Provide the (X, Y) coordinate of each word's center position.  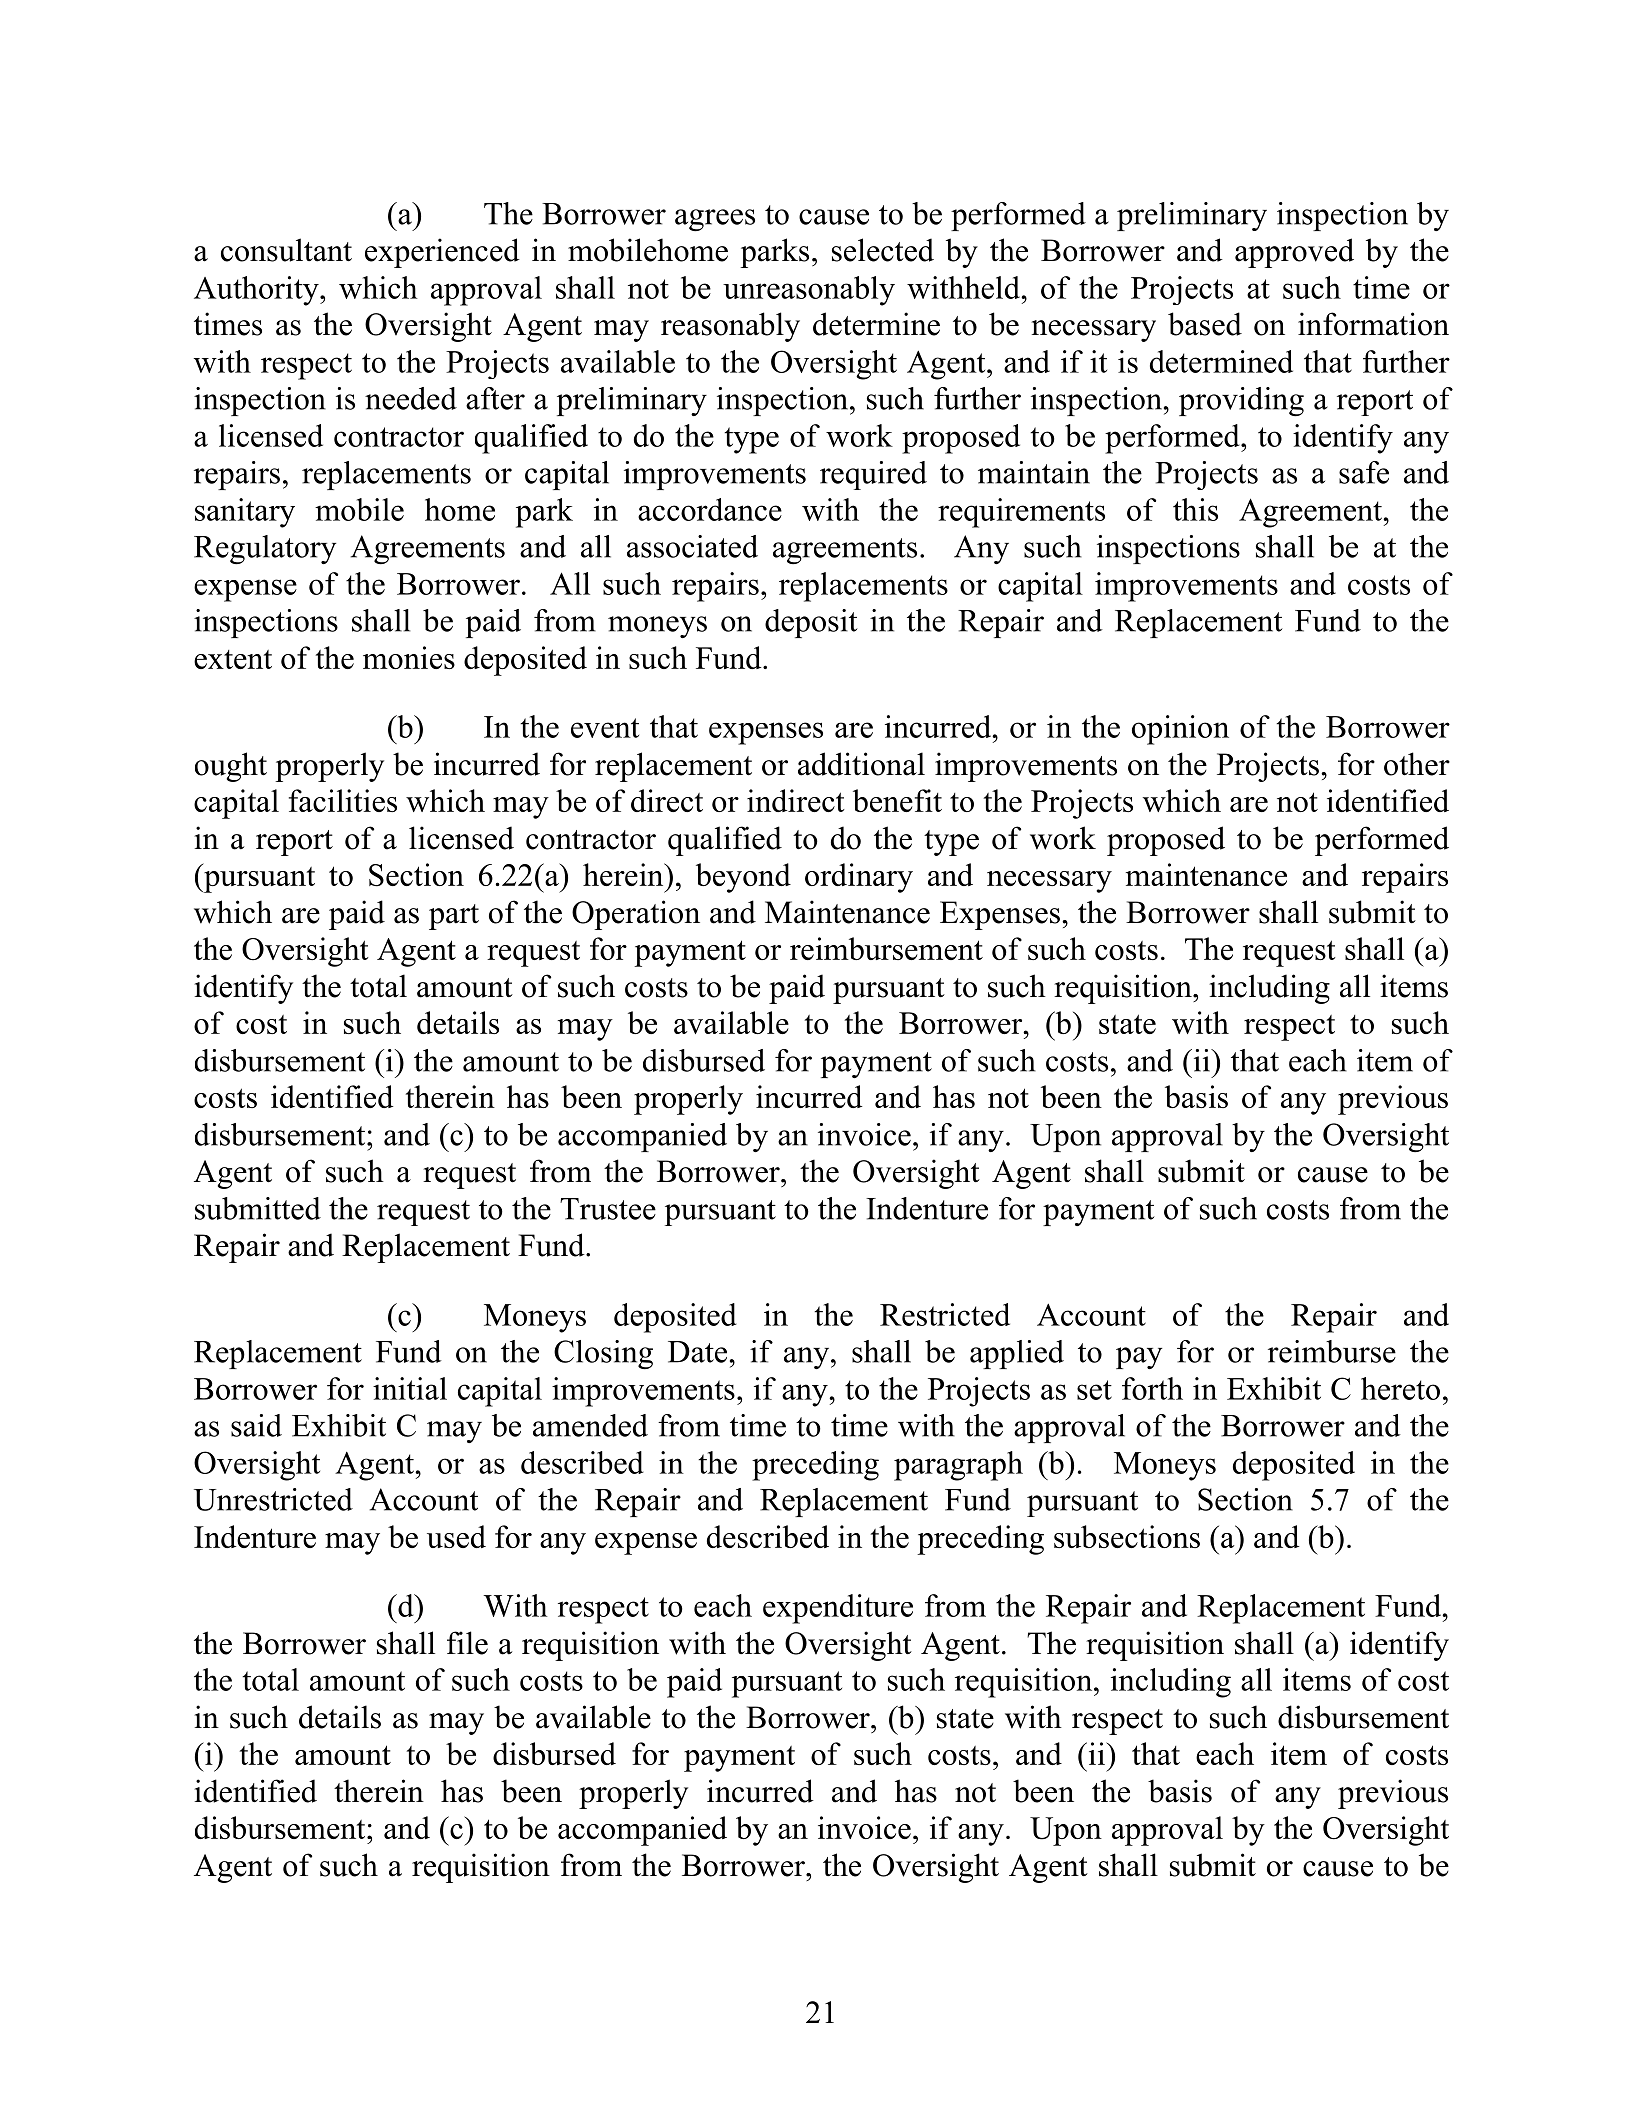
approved (1294, 253)
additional (861, 764)
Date (697, 1352)
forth (1152, 1388)
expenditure (838, 1609)
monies (409, 657)
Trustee (608, 1209)
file (467, 1643)
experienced (442, 253)
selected (883, 250)
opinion (1180, 730)
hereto (1400, 1388)
